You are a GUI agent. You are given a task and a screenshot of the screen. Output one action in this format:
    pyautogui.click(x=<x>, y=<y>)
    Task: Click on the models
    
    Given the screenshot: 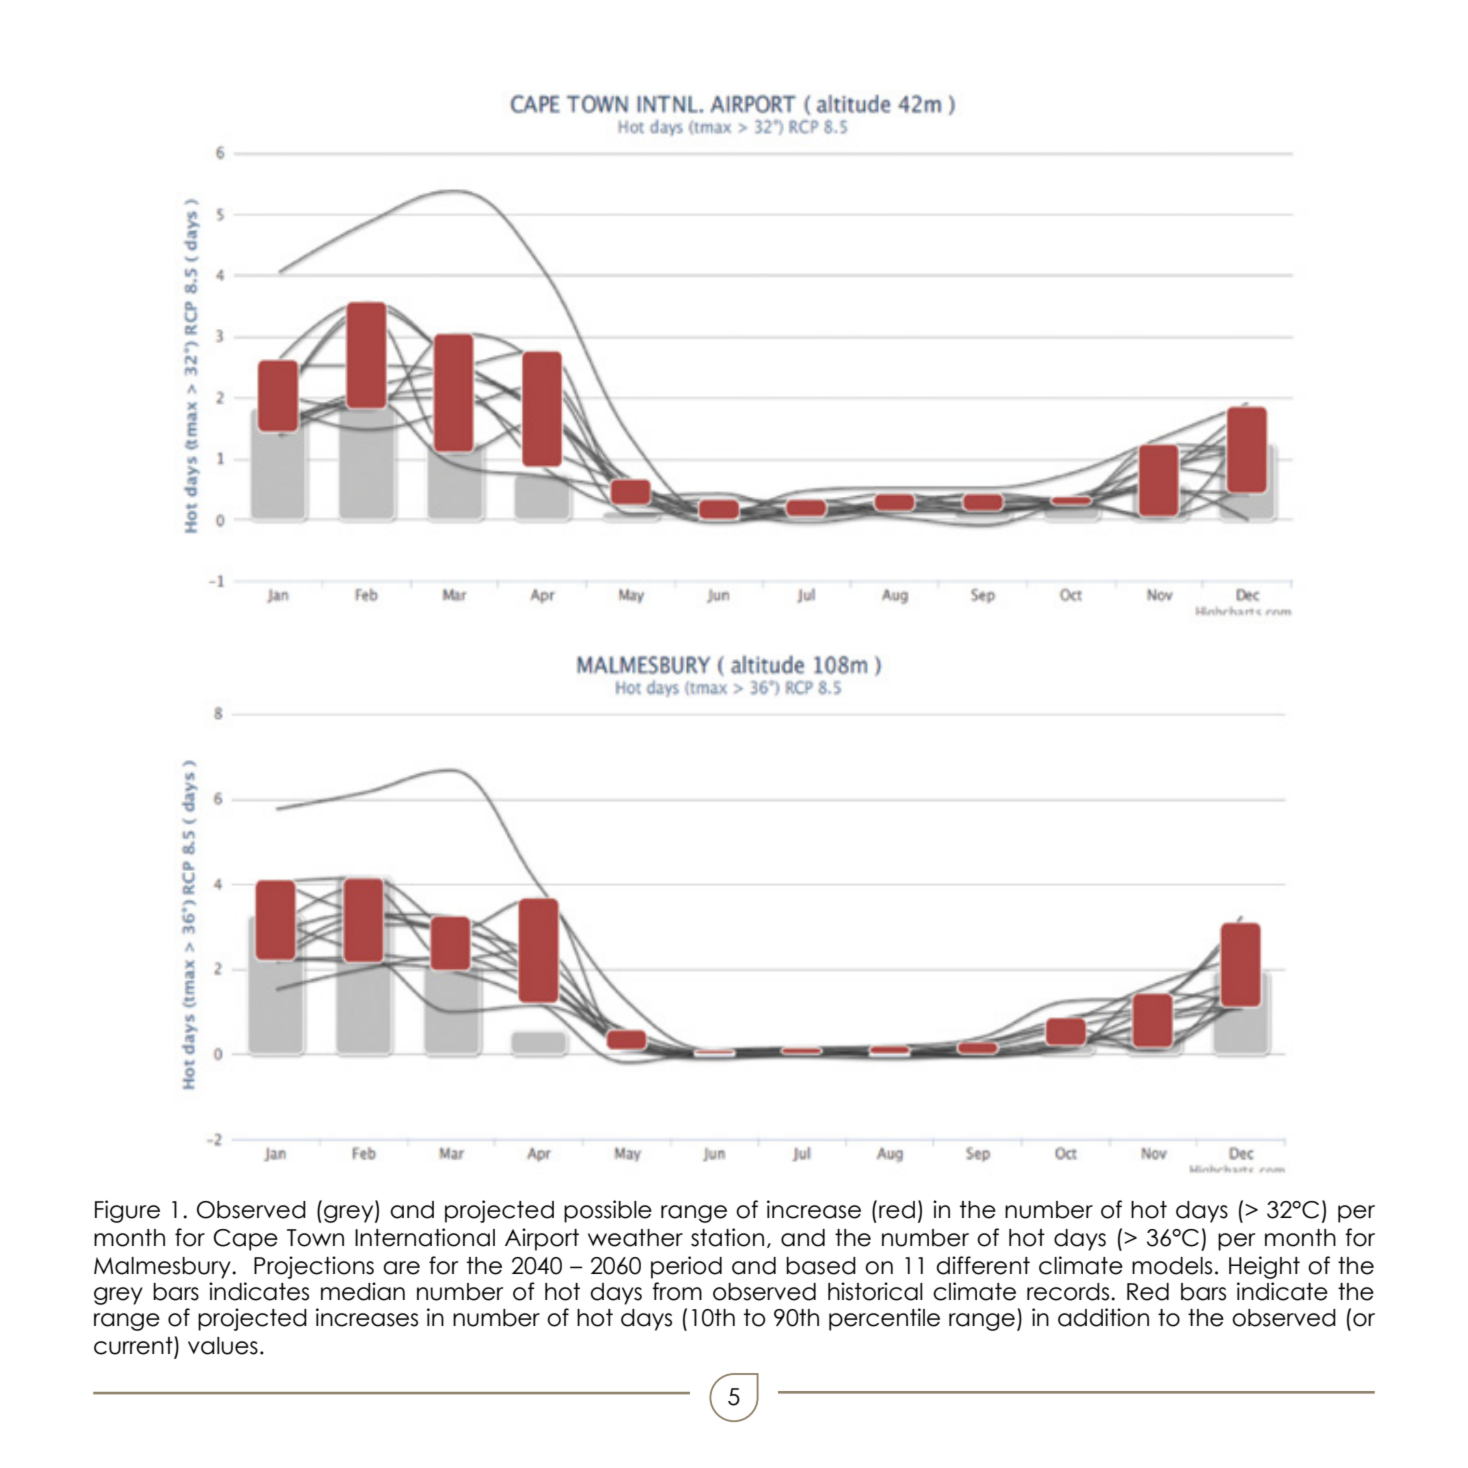 What is the action you would take?
    pyautogui.click(x=1172, y=1266)
